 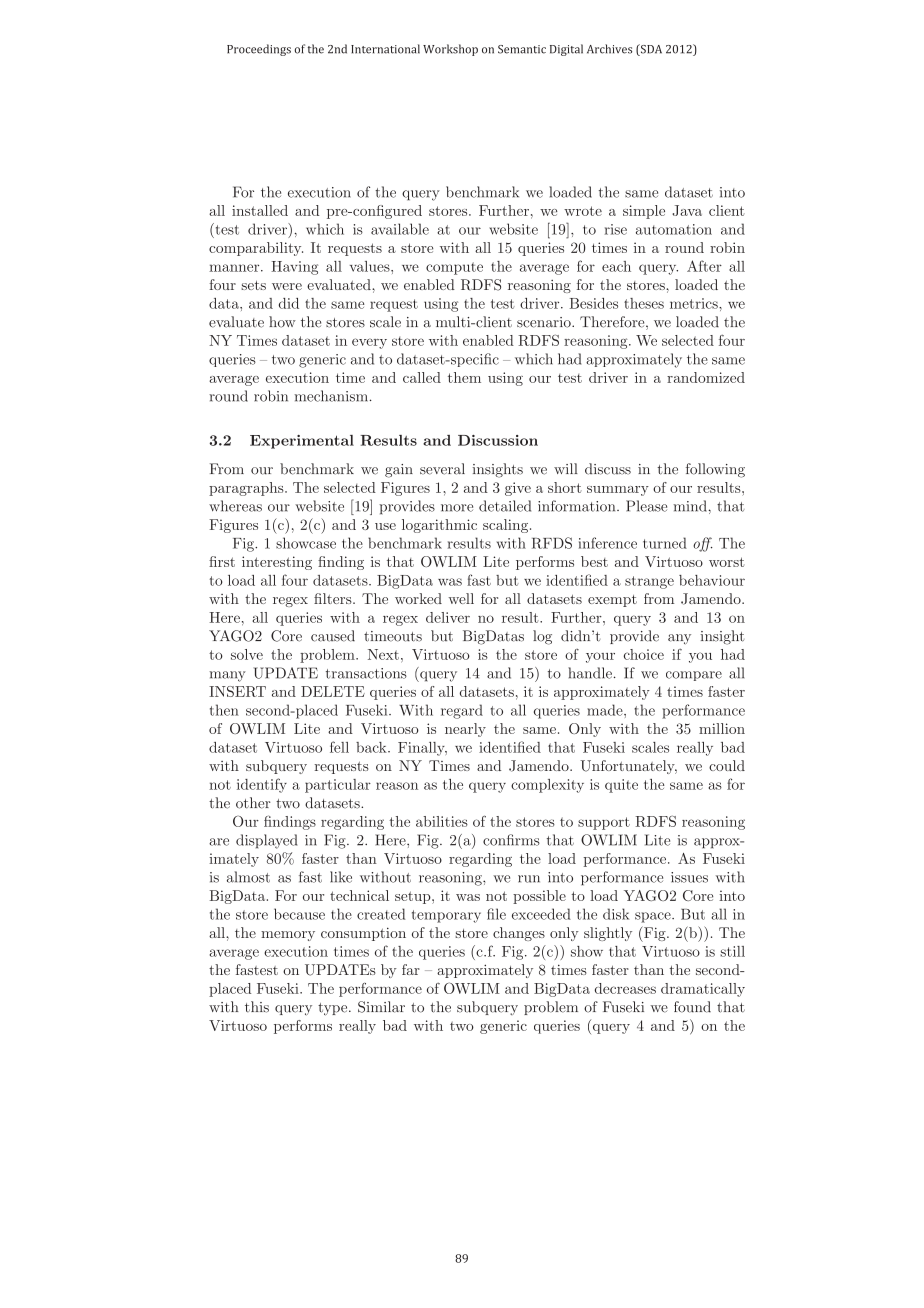 I want to click on scaling, so click(x=507, y=526).
